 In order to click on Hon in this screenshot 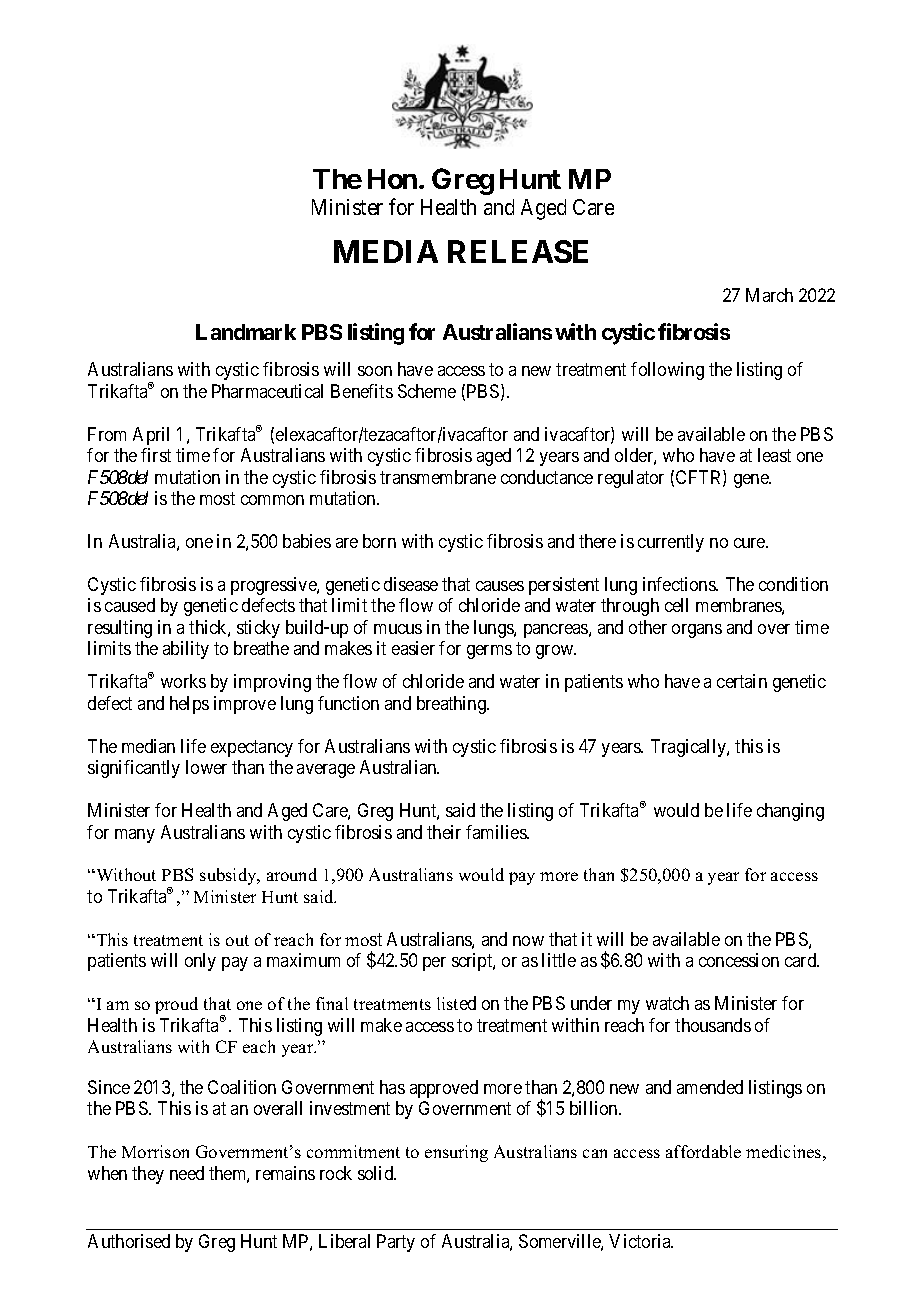, I will do `click(392, 179)`.
